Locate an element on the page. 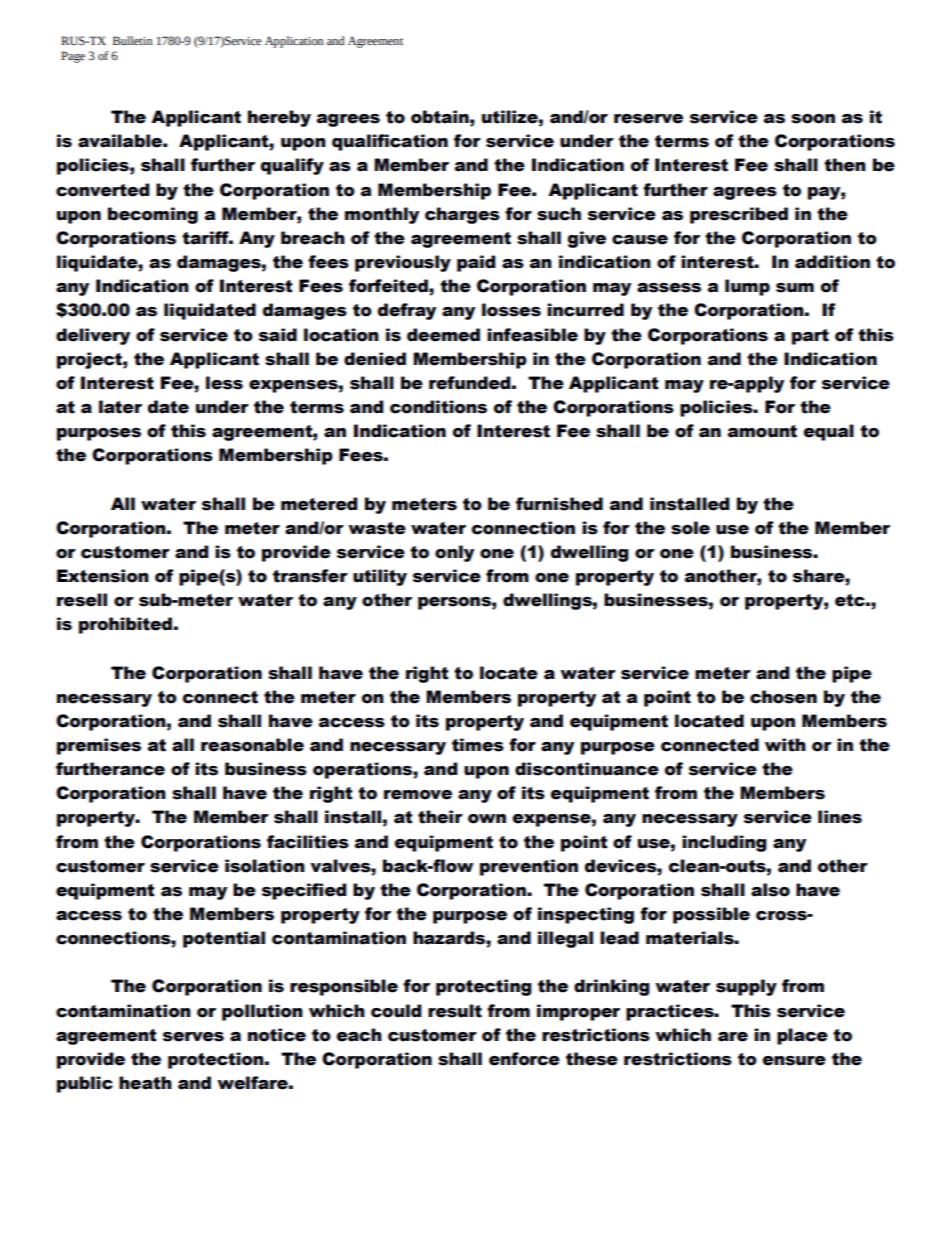  serves is located at coordinates (193, 1037).
